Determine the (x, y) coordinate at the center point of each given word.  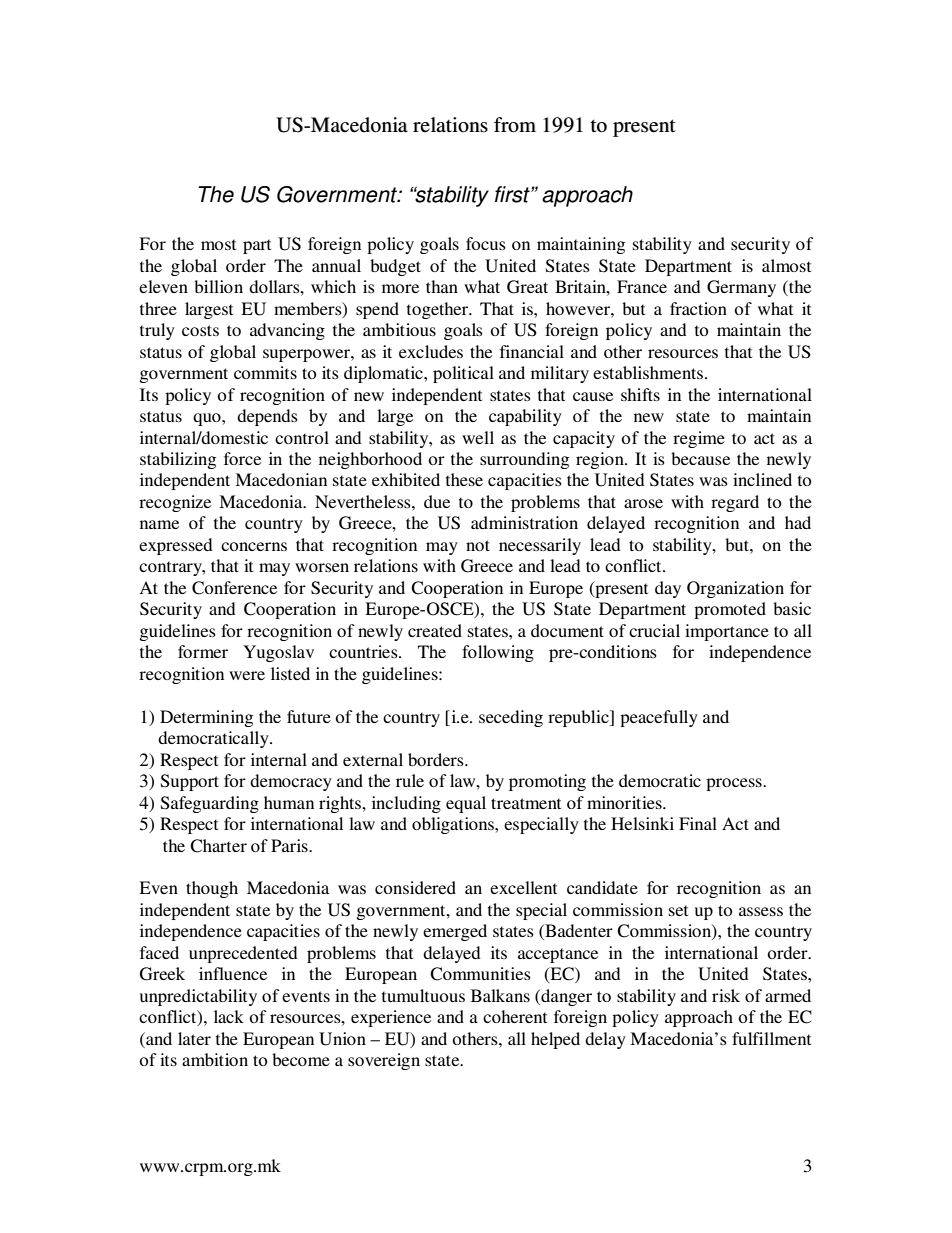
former (203, 651)
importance (727, 632)
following (498, 653)
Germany (741, 288)
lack (229, 1016)
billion (218, 286)
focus (486, 243)
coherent (515, 1016)
